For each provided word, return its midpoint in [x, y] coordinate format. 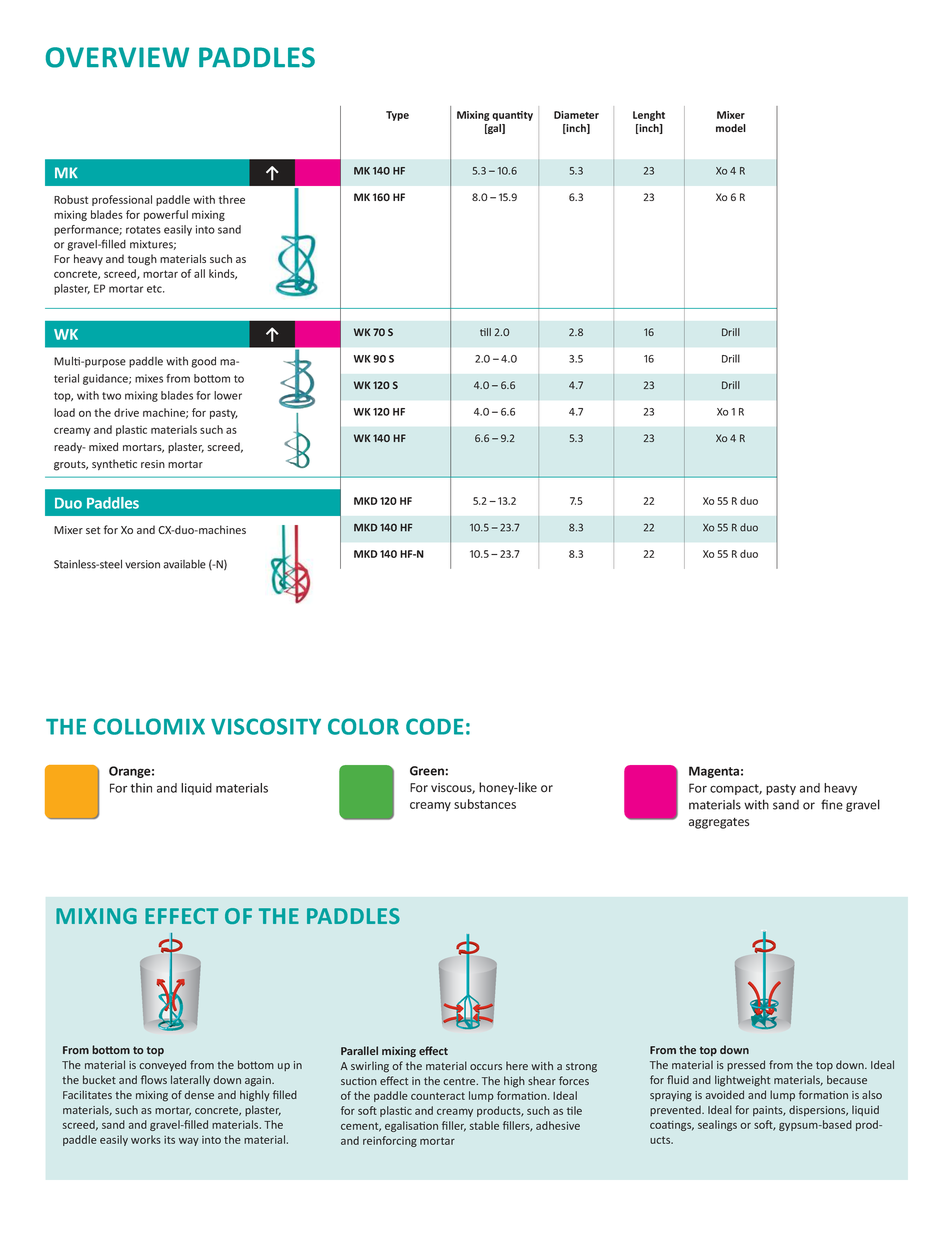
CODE [434, 726]
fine [832, 804]
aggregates [719, 823]
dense [199, 1094]
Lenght [649, 115]
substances [485, 804]
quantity [512, 116]
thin [141, 788]
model [731, 128]
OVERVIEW [117, 57]
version [142, 564]
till [485, 332]
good [204, 362]
